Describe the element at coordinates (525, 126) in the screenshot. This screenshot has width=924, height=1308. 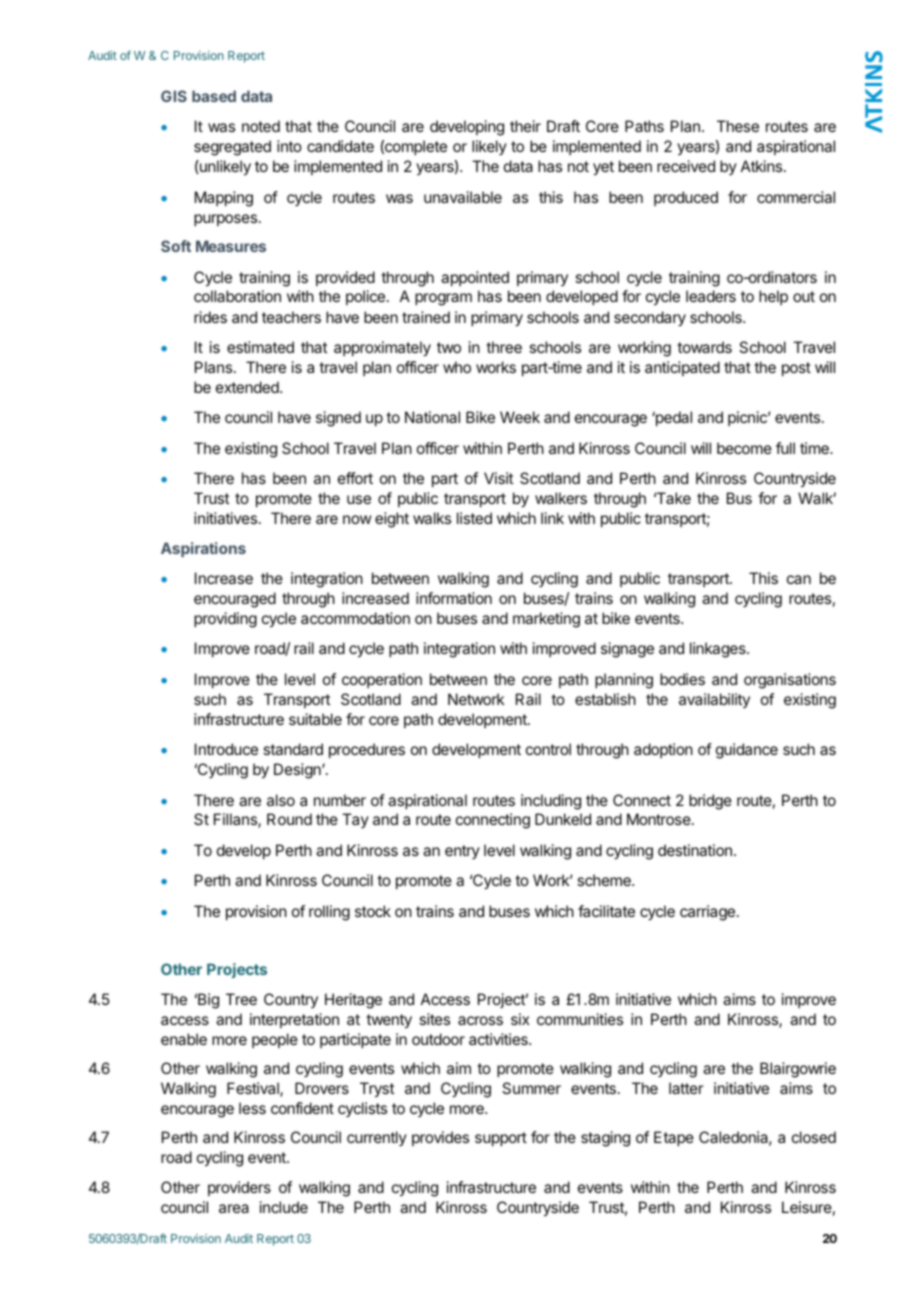
I see `their` at that location.
